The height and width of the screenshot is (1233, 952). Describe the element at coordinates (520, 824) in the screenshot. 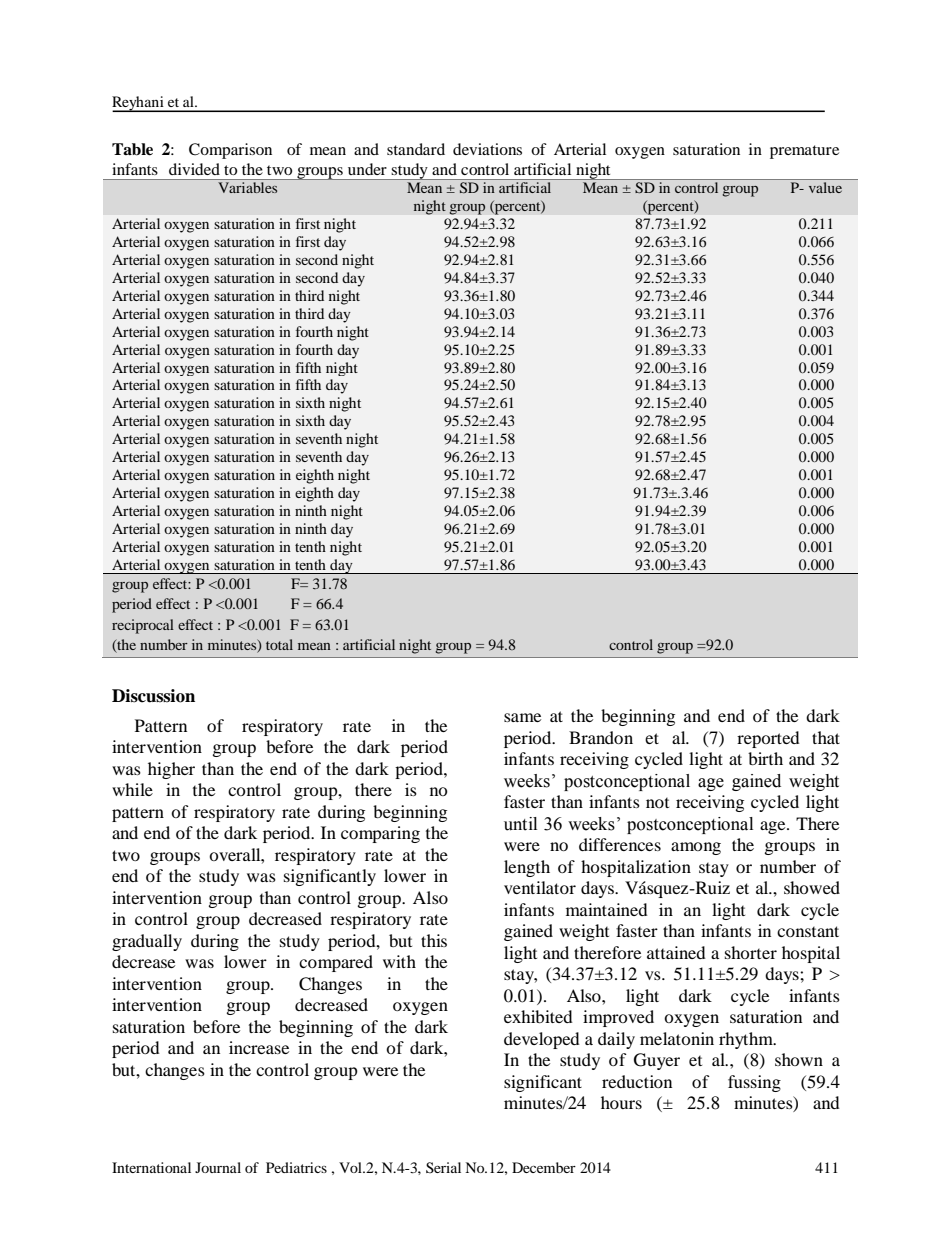

I see `until` at that location.
